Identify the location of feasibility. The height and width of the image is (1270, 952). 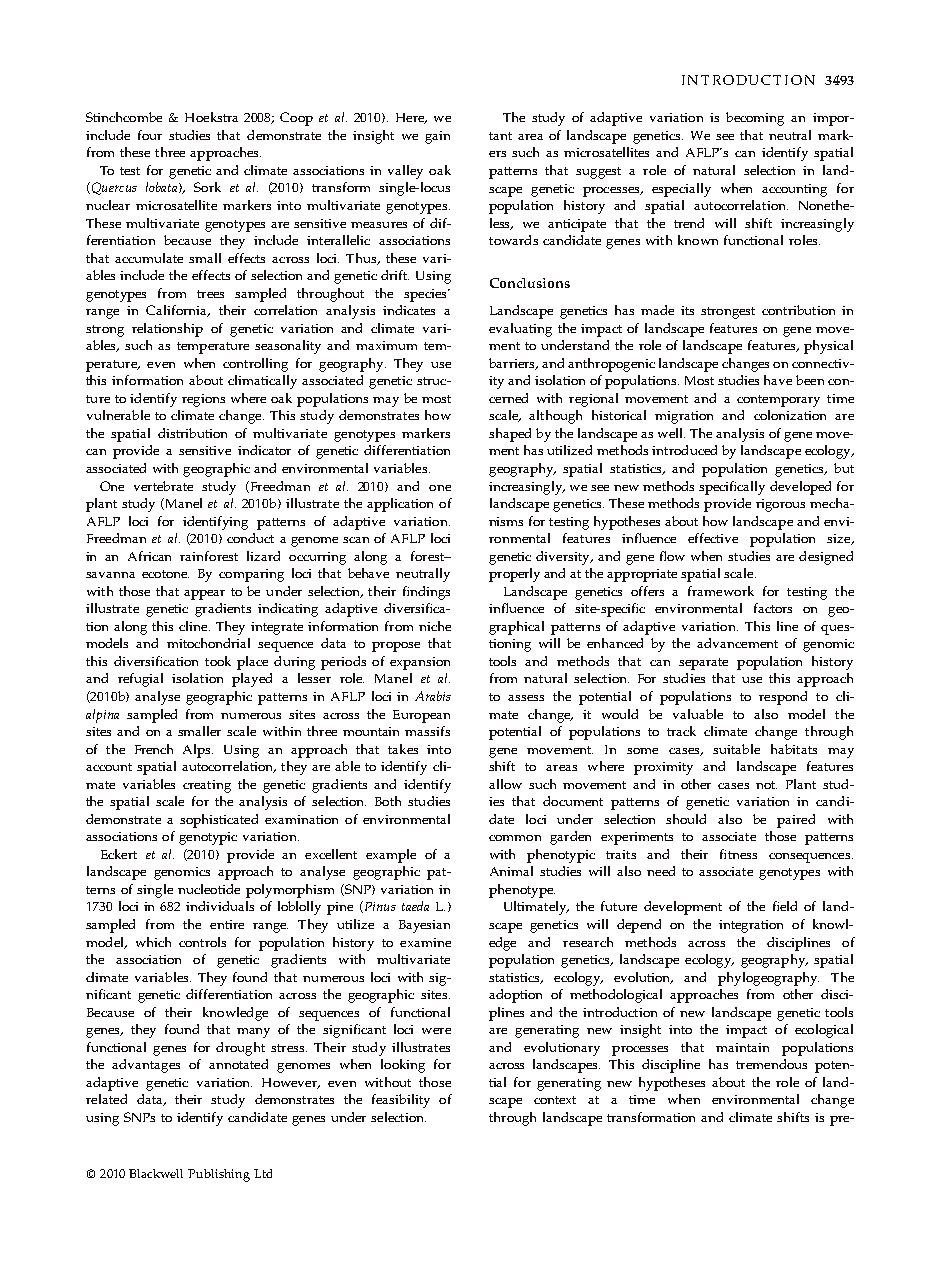
(401, 1101).
